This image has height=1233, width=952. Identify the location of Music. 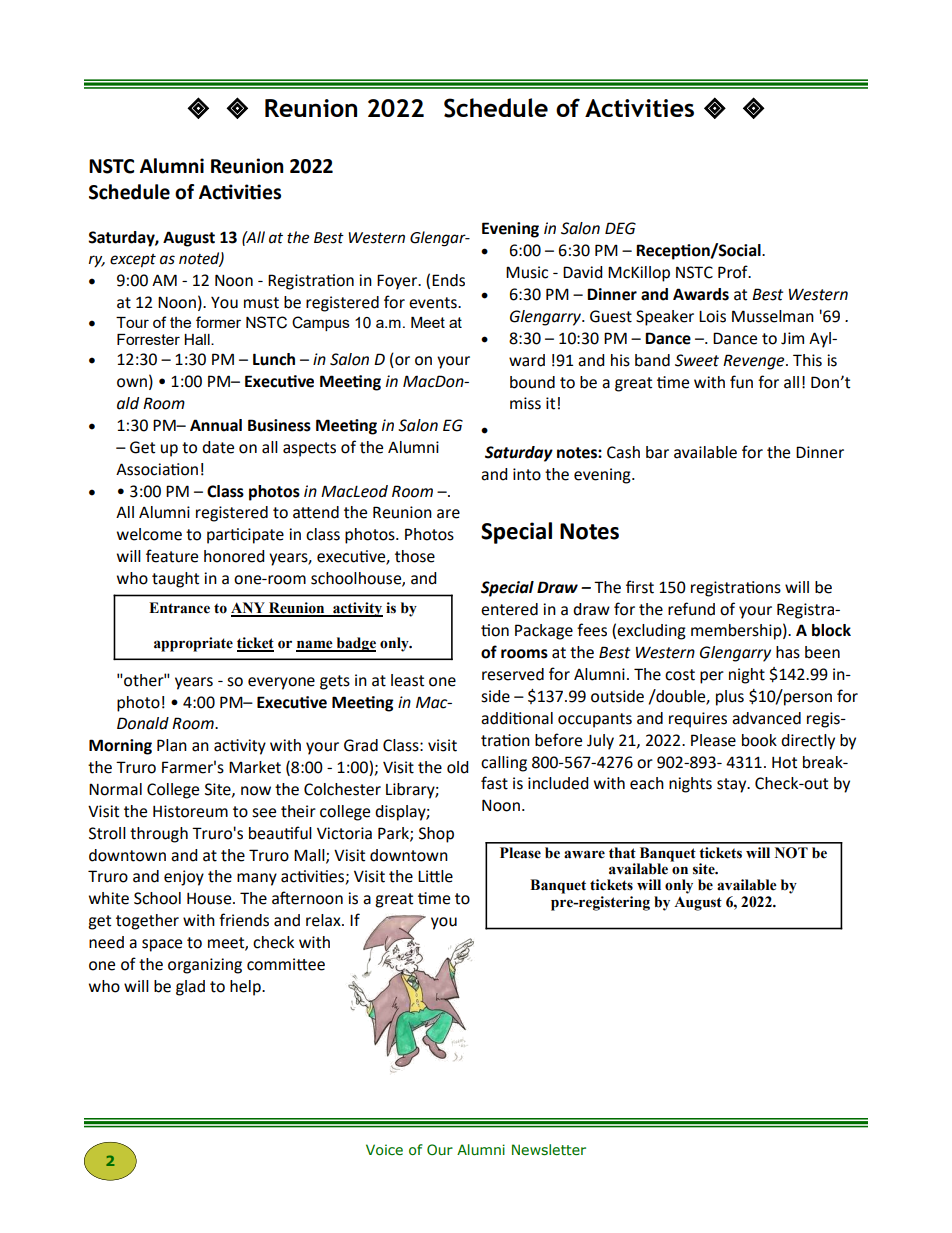
(527, 272).
